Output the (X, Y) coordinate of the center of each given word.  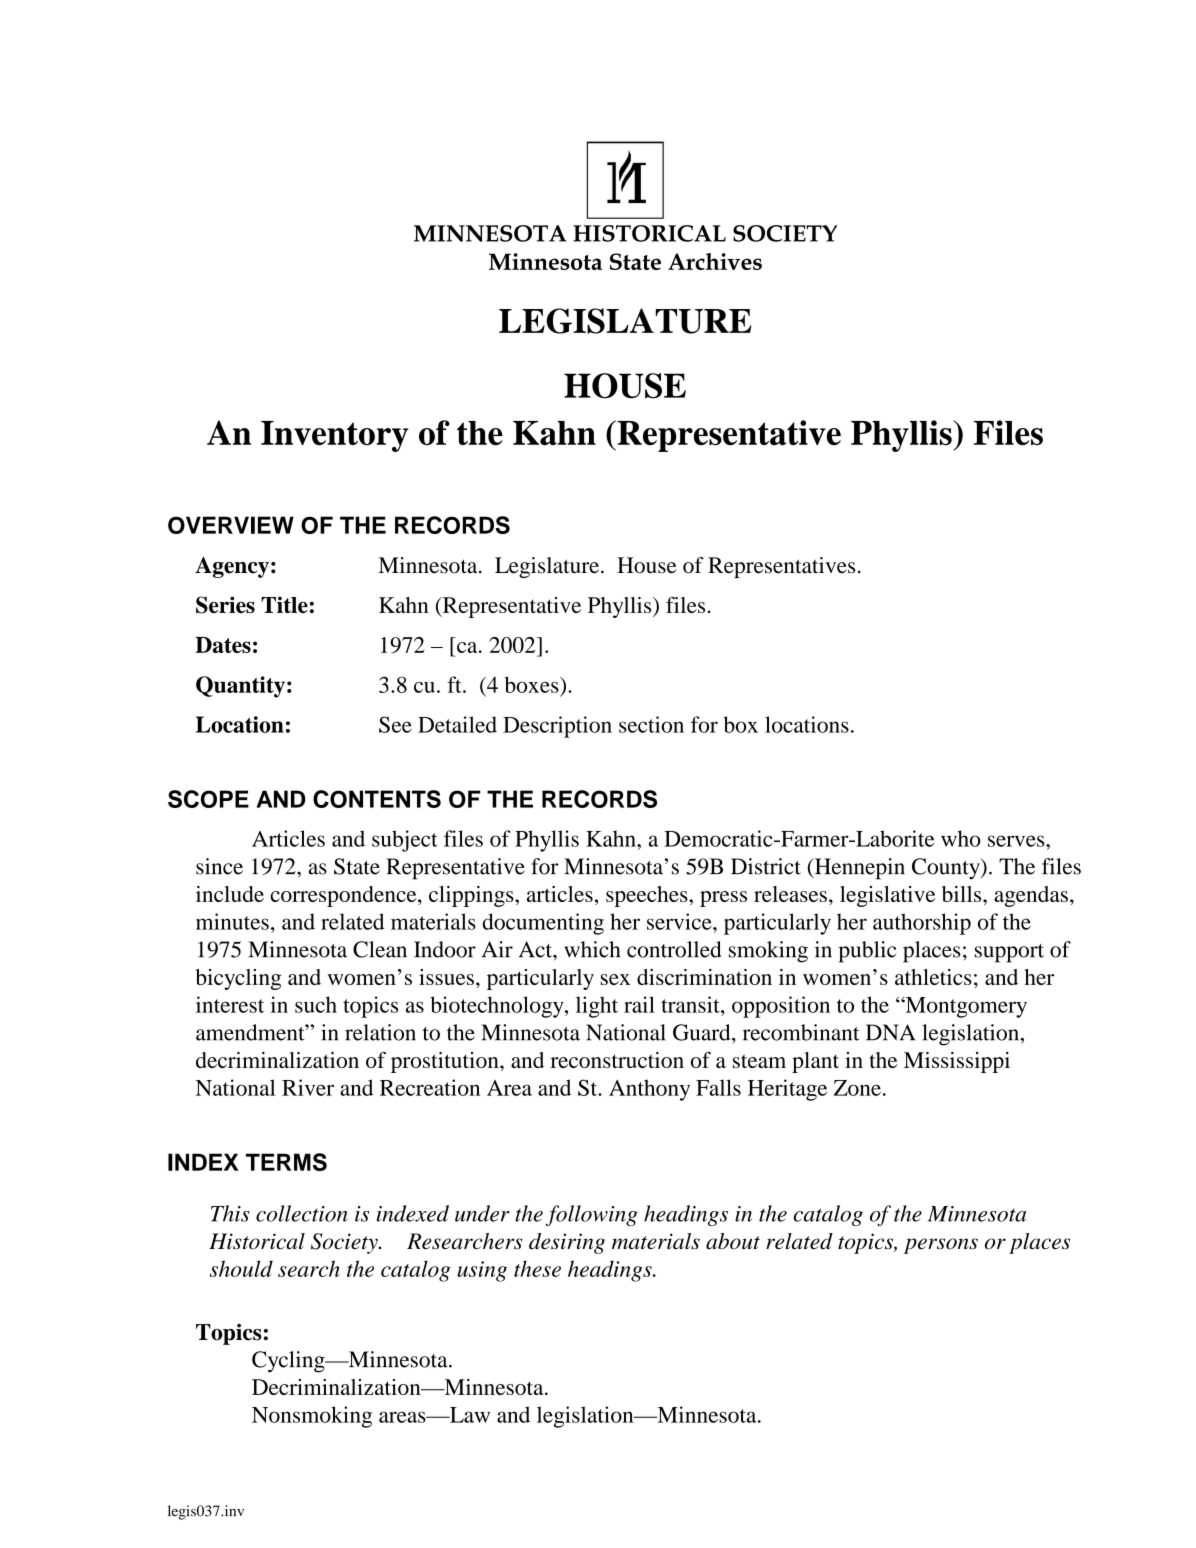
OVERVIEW (231, 525)
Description (557, 727)
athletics (933, 977)
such (316, 1004)
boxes (532, 684)
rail (639, 1004)
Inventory (334, 436)
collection (301, 1213)
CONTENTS (377, 799)
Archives (715, 261)
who (961, 838)
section (651, 724)
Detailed (457, 724)
